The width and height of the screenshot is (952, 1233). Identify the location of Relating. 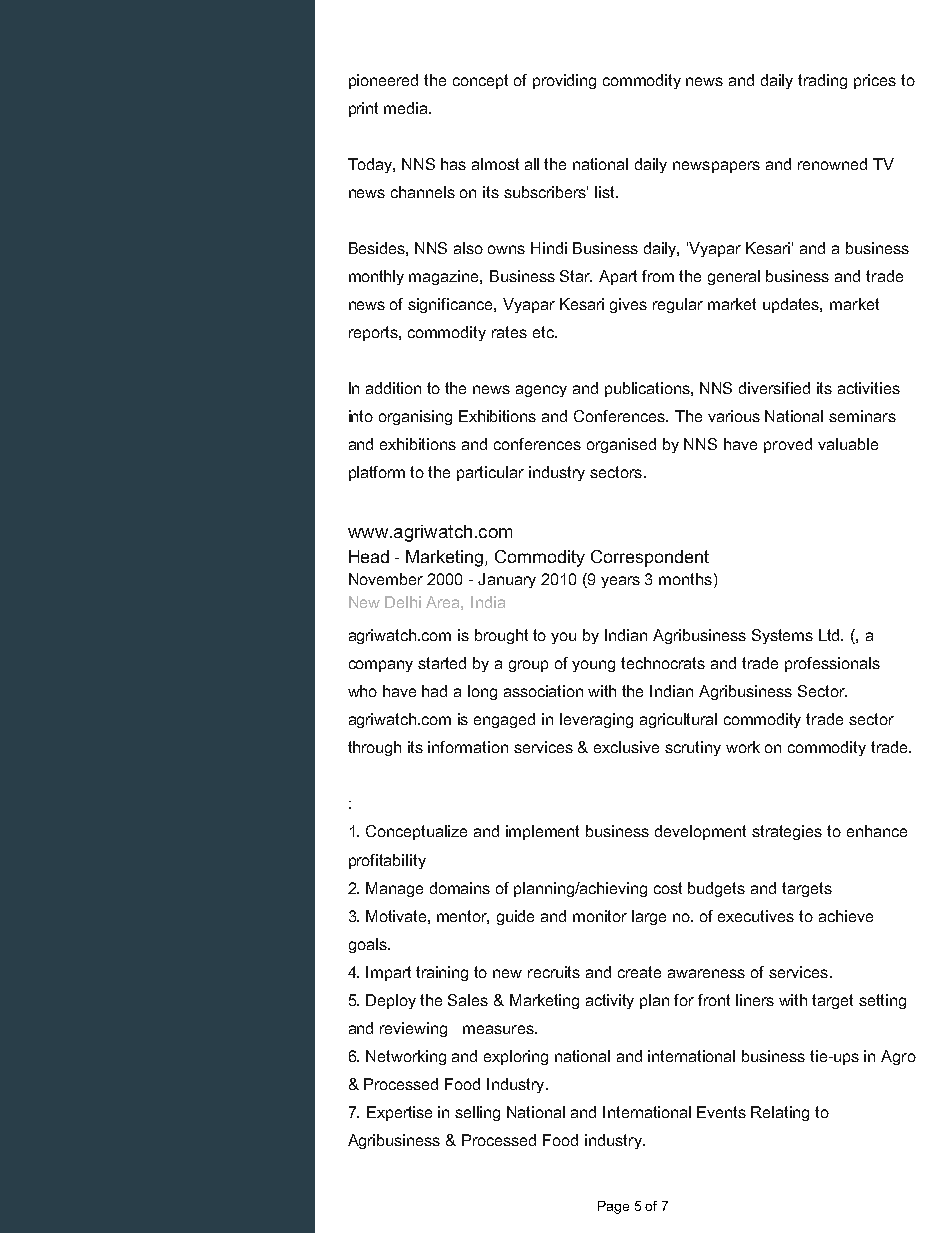
(780, 1113).
